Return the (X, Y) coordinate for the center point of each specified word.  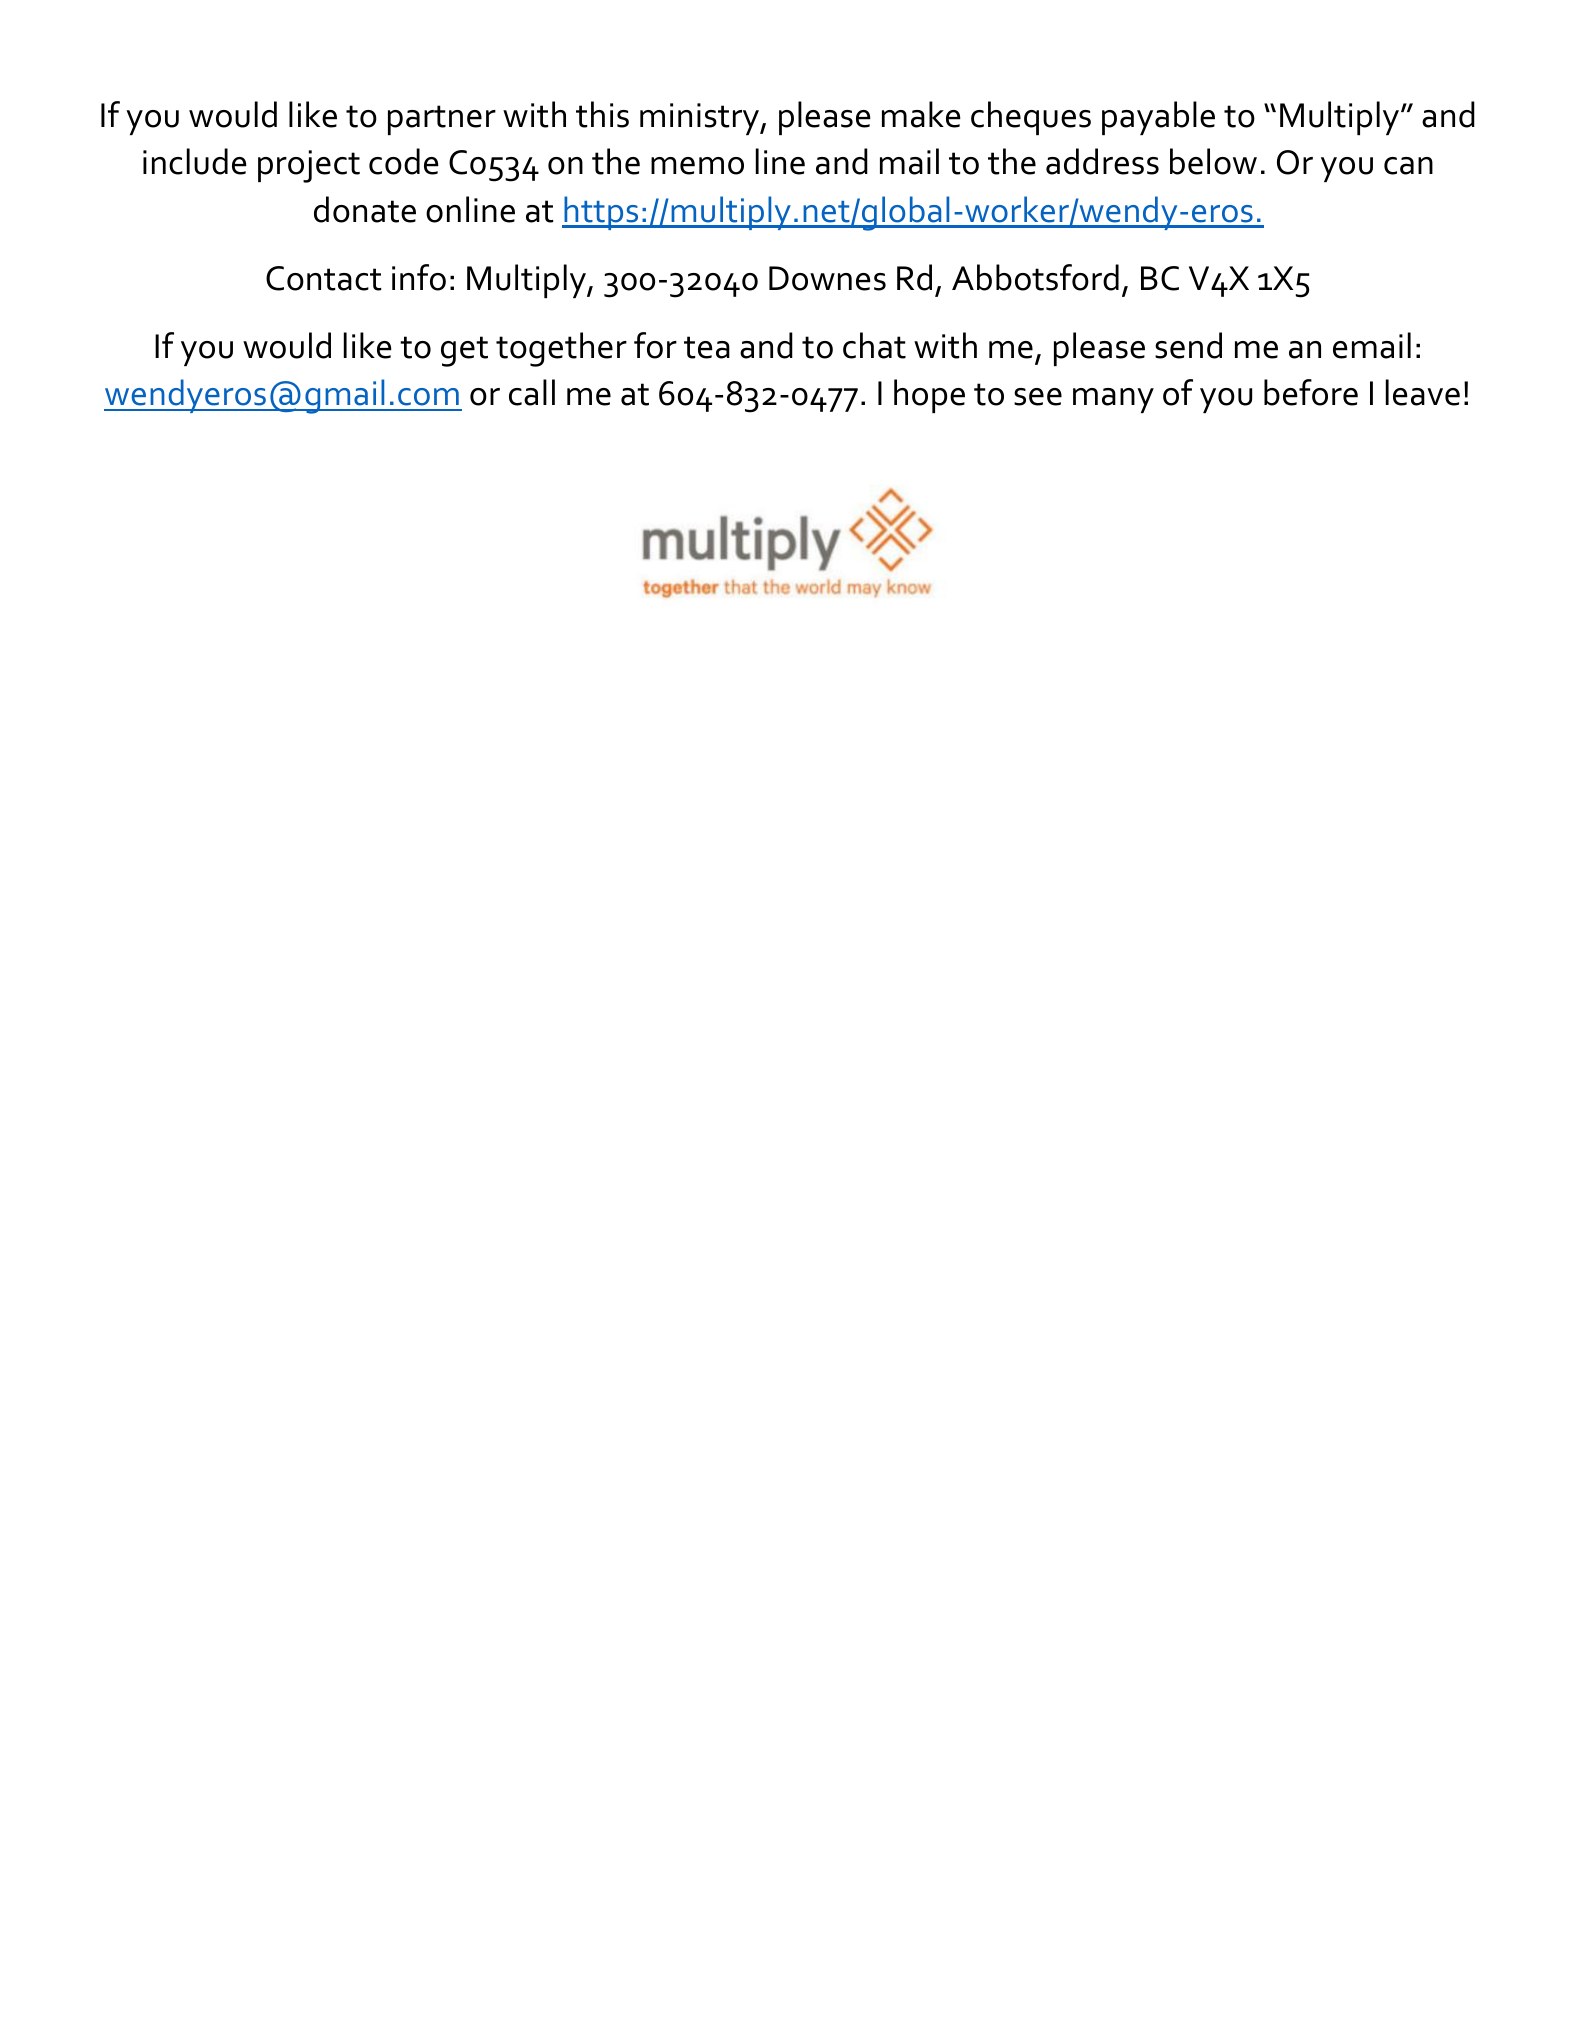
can (1408, 166)
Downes (827, 278)
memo (697, 166)
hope (929, 396)
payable (1158, 118)
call (532, 392)
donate (365, 209)
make (921, 114)
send (1188, 345)
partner (442, 120)
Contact (323, 278)
